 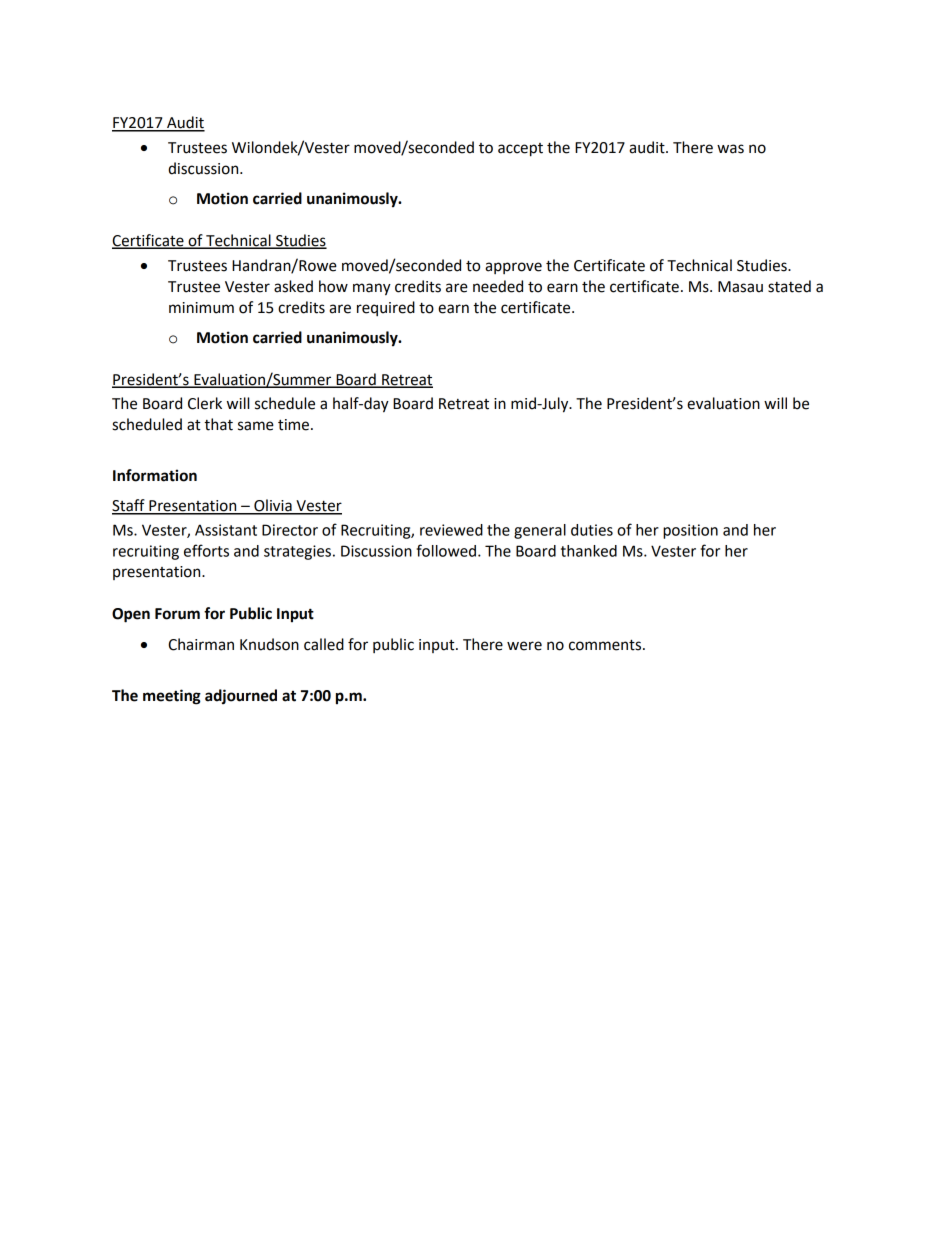 I want to click on were, so click(x=524, y=646).
